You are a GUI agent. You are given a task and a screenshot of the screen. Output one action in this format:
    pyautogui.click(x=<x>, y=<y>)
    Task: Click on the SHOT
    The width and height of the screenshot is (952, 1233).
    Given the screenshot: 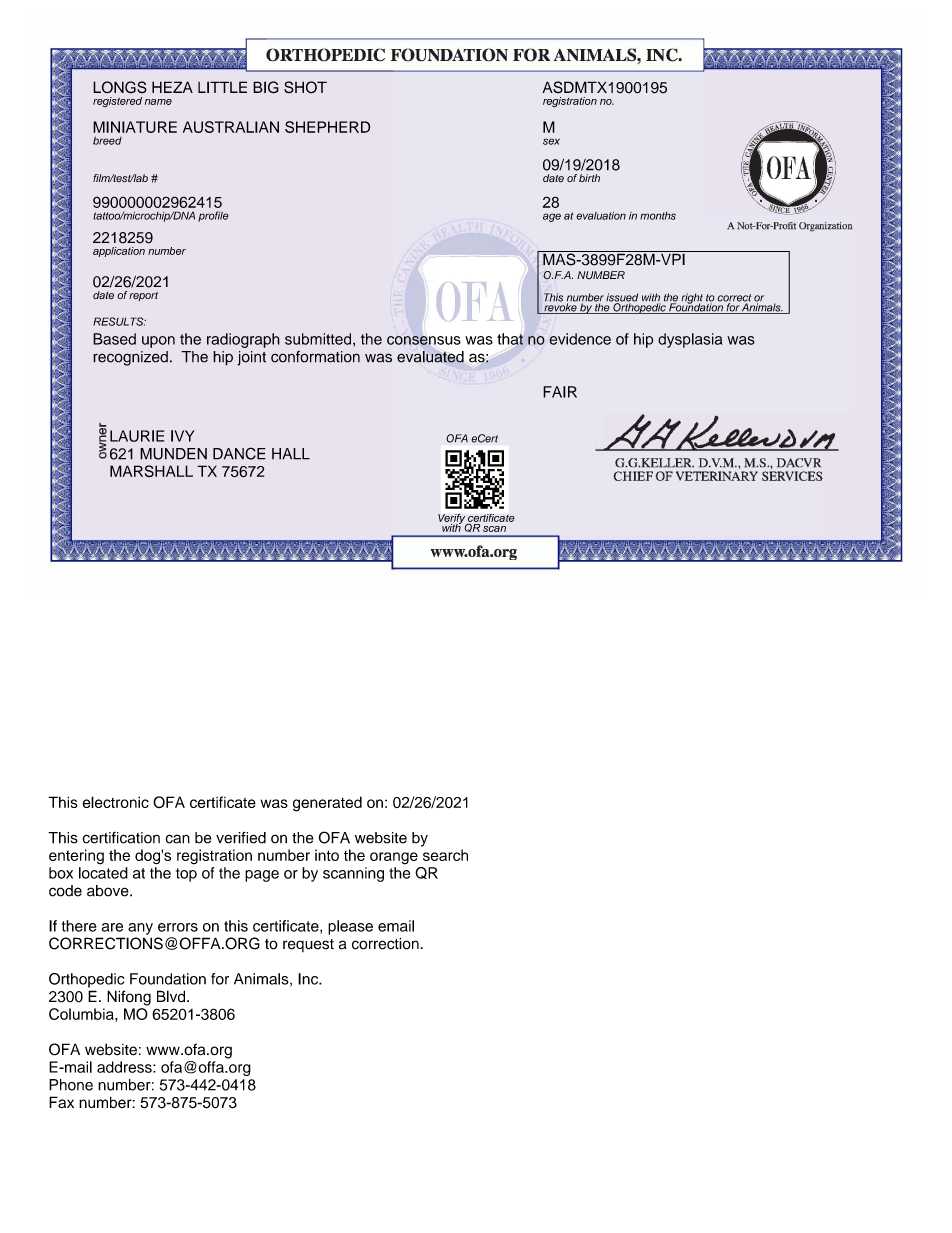 What is the action you would take?
    pyautogui.click(x=305, y=87)
